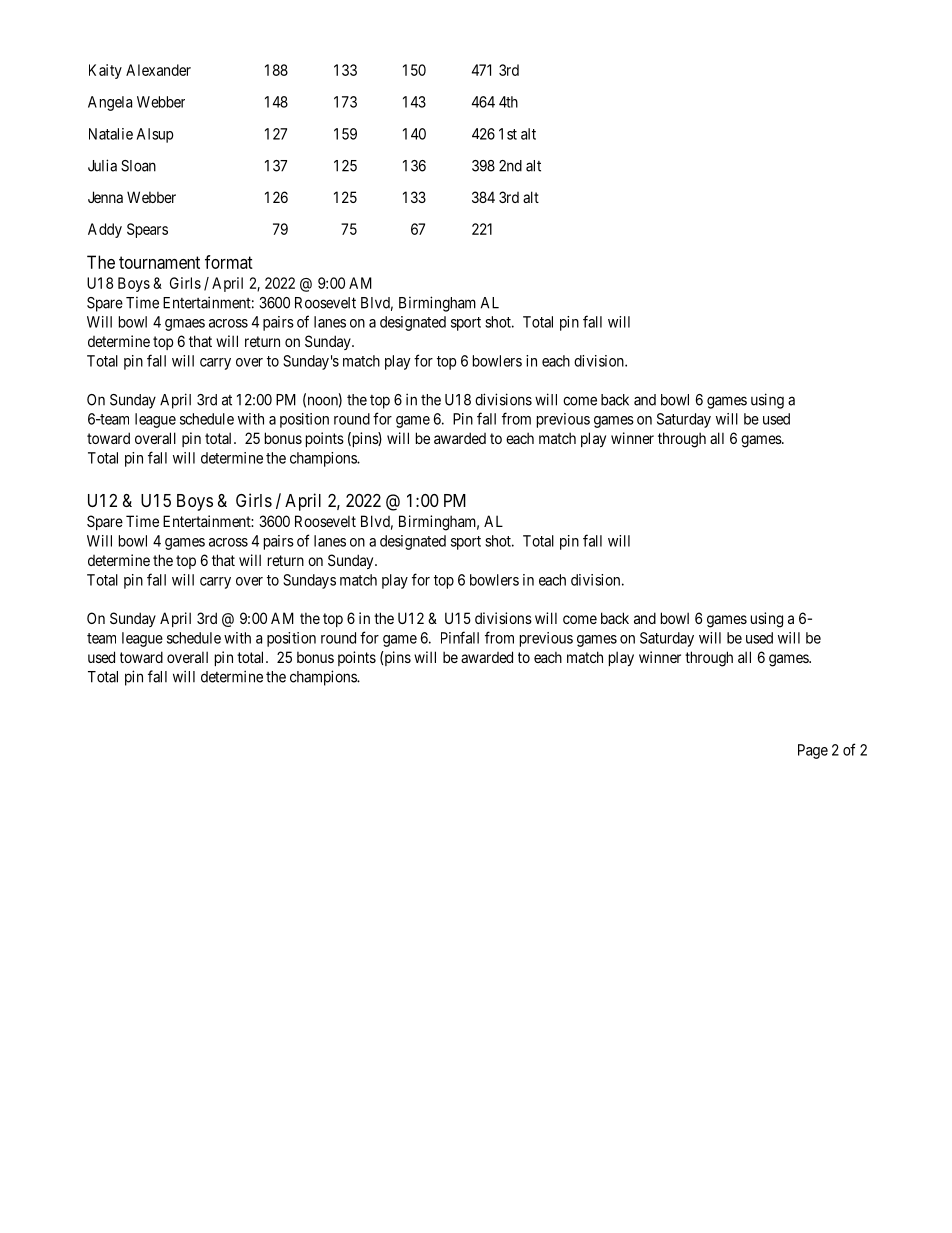 The height and width of the screenshot is (1233, 952). I want to click on Jenna, so click(105, 197).
